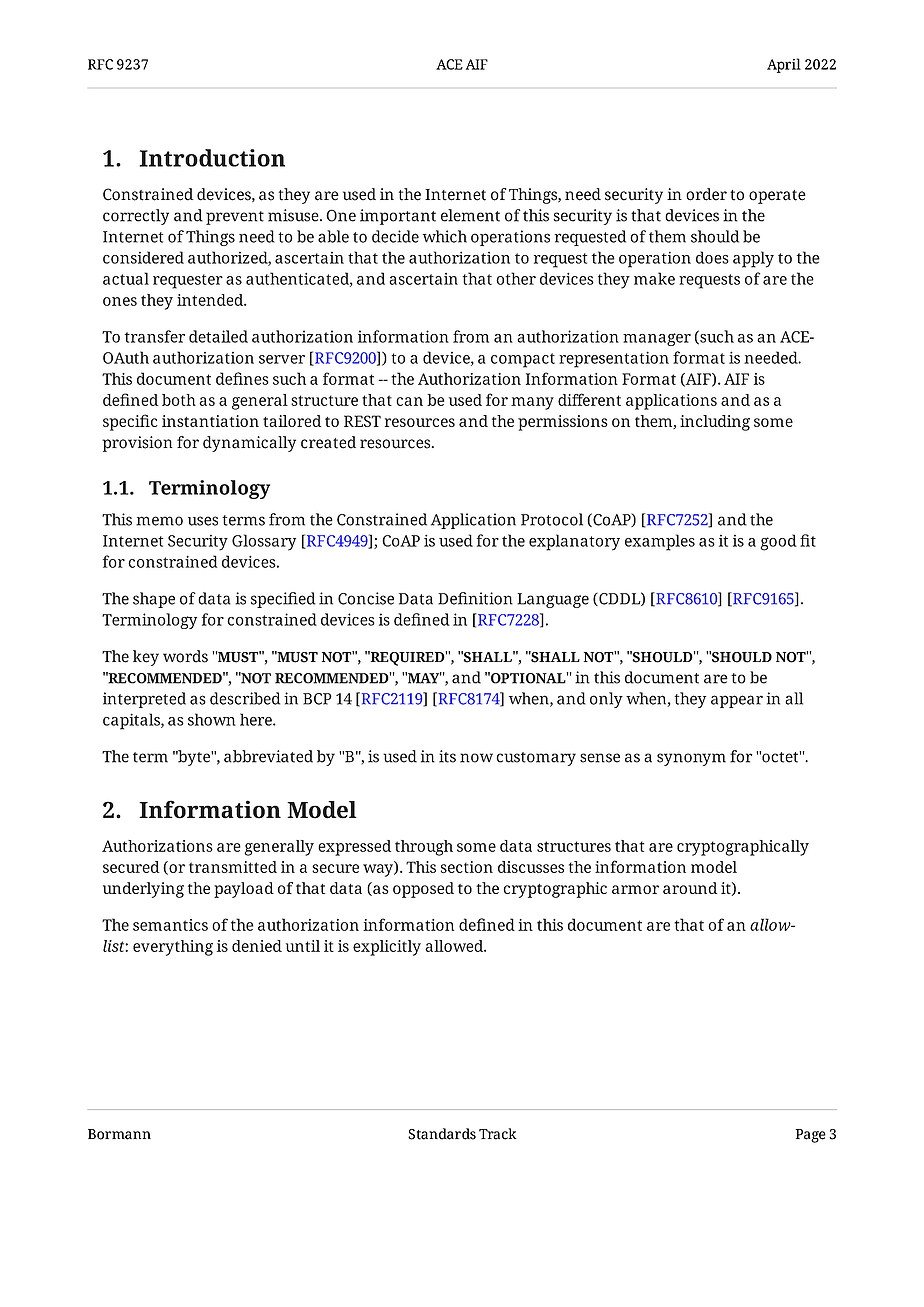  What do you see at coordinates (257, 946) in the document?
I see `denied` at bounding box center [257, 946].
